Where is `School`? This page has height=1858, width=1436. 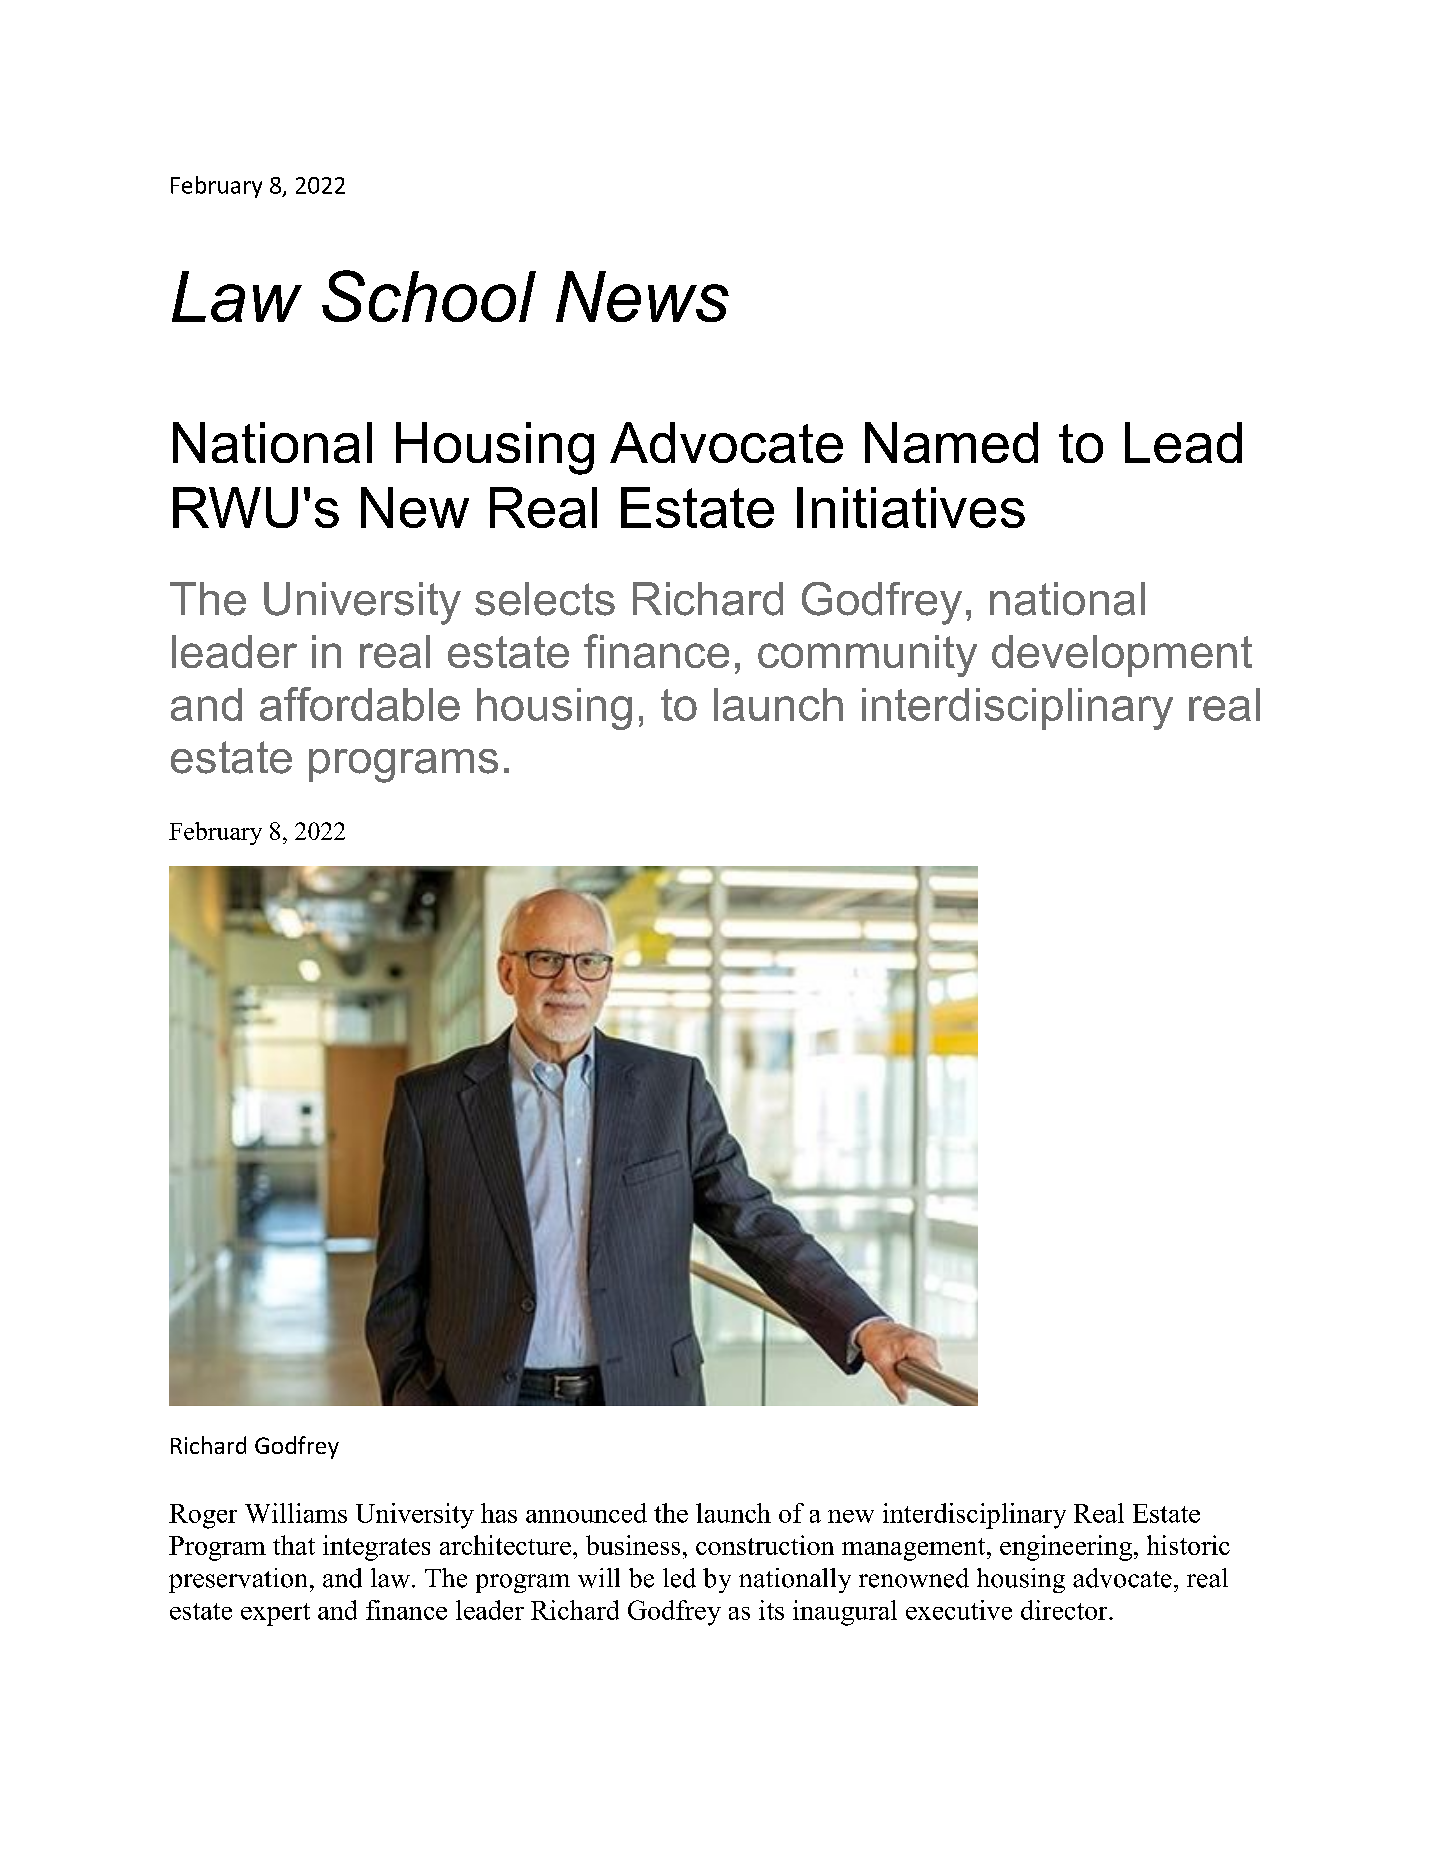
School is located at coordinates (429, 296).
